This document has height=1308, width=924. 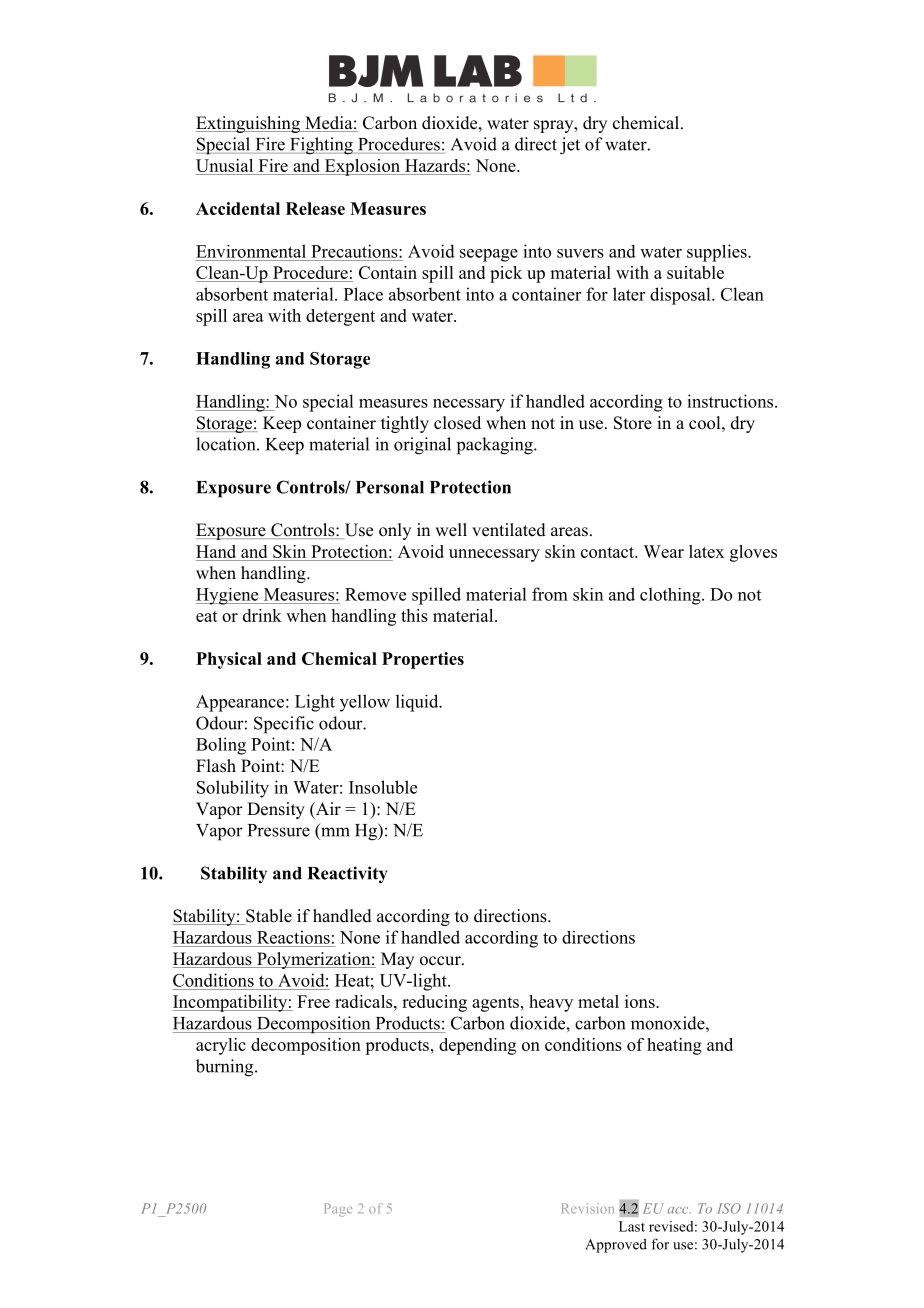 What do you see at coordinates (718, 253) in the document?
I see `supplies` at bounding box center [718, 253].
